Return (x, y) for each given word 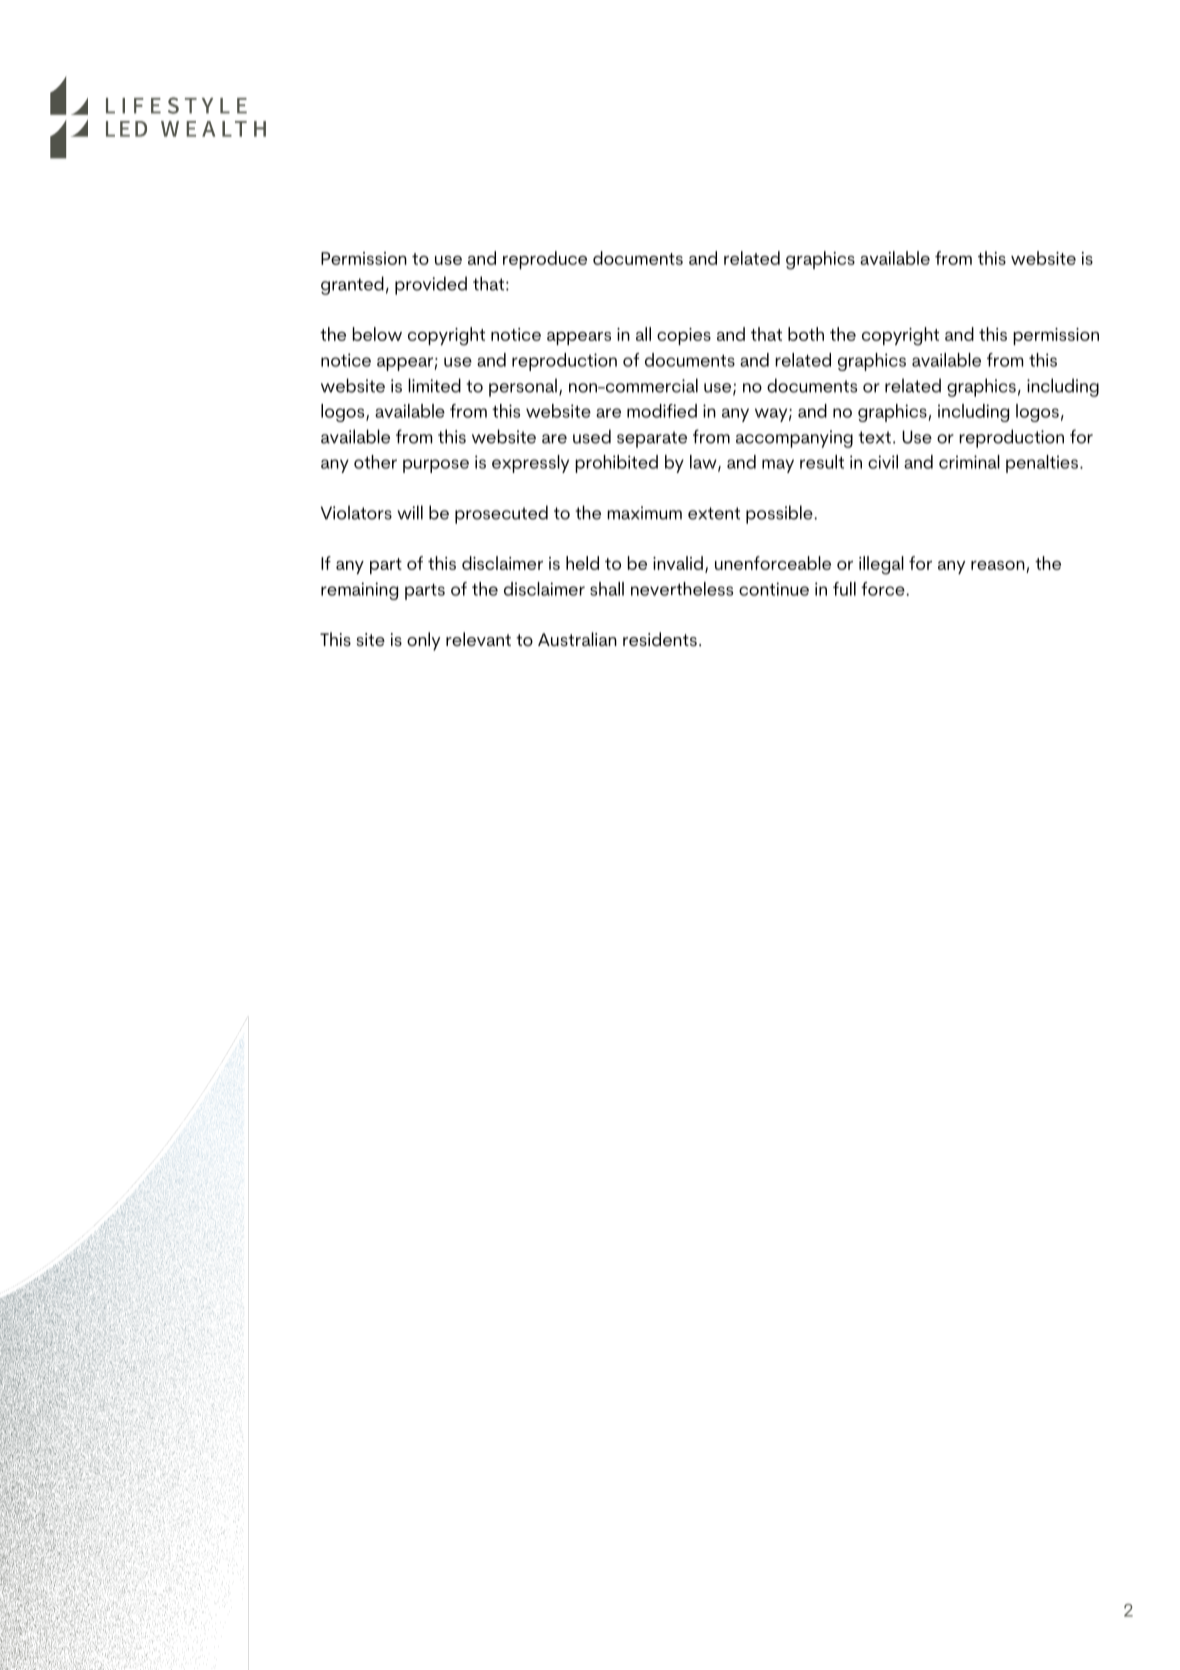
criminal (969, 462)
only (423, 641)
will (410, 512)
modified (662, 411)
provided (431, 285)
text (875, 437)
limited (434, 385)
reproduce (545, 260)
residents (660, 639)
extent (714, 513)
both (806, 334)
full (844, 589)
